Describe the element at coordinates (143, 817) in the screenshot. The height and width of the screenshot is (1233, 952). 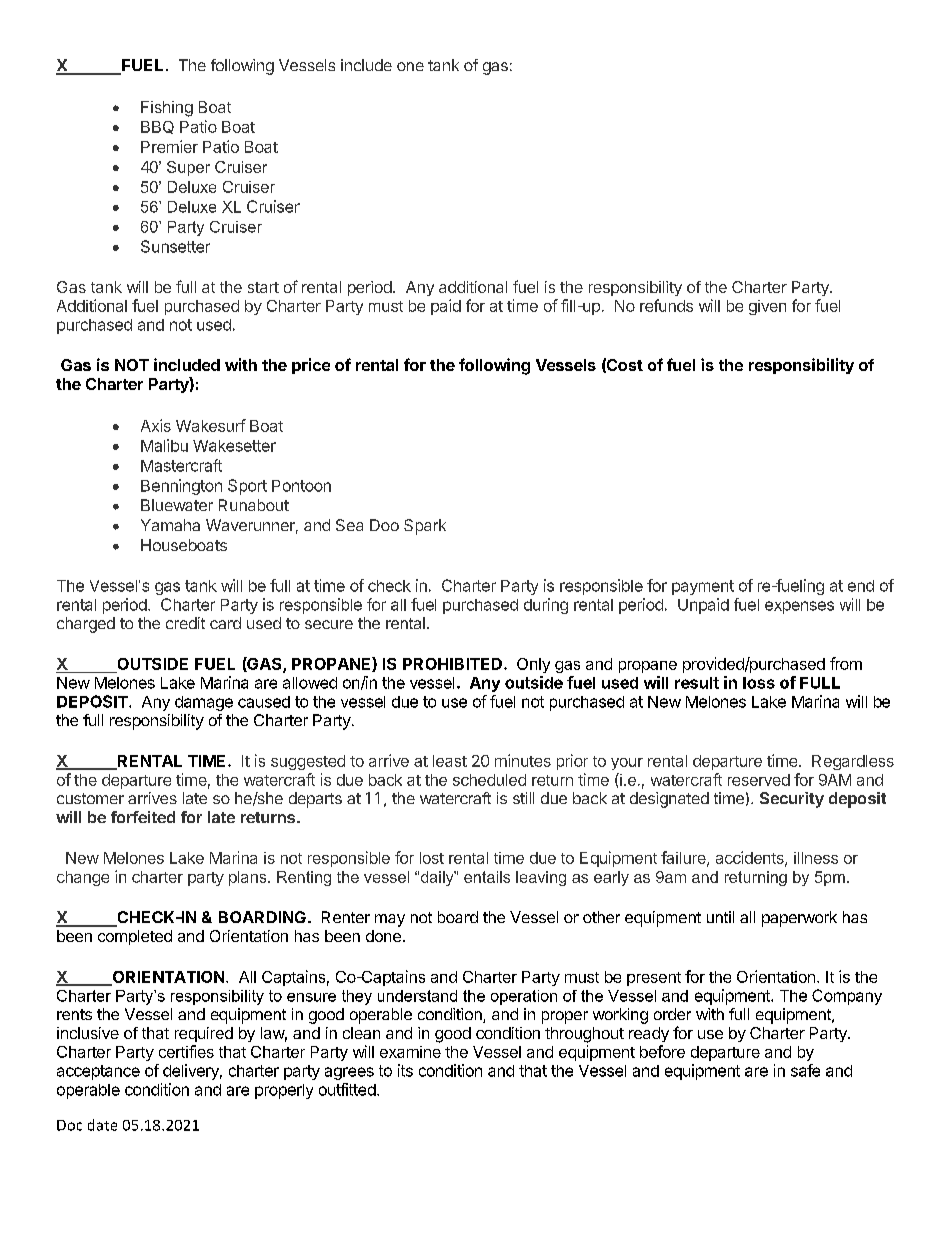
I see `forfeited` at that location.
